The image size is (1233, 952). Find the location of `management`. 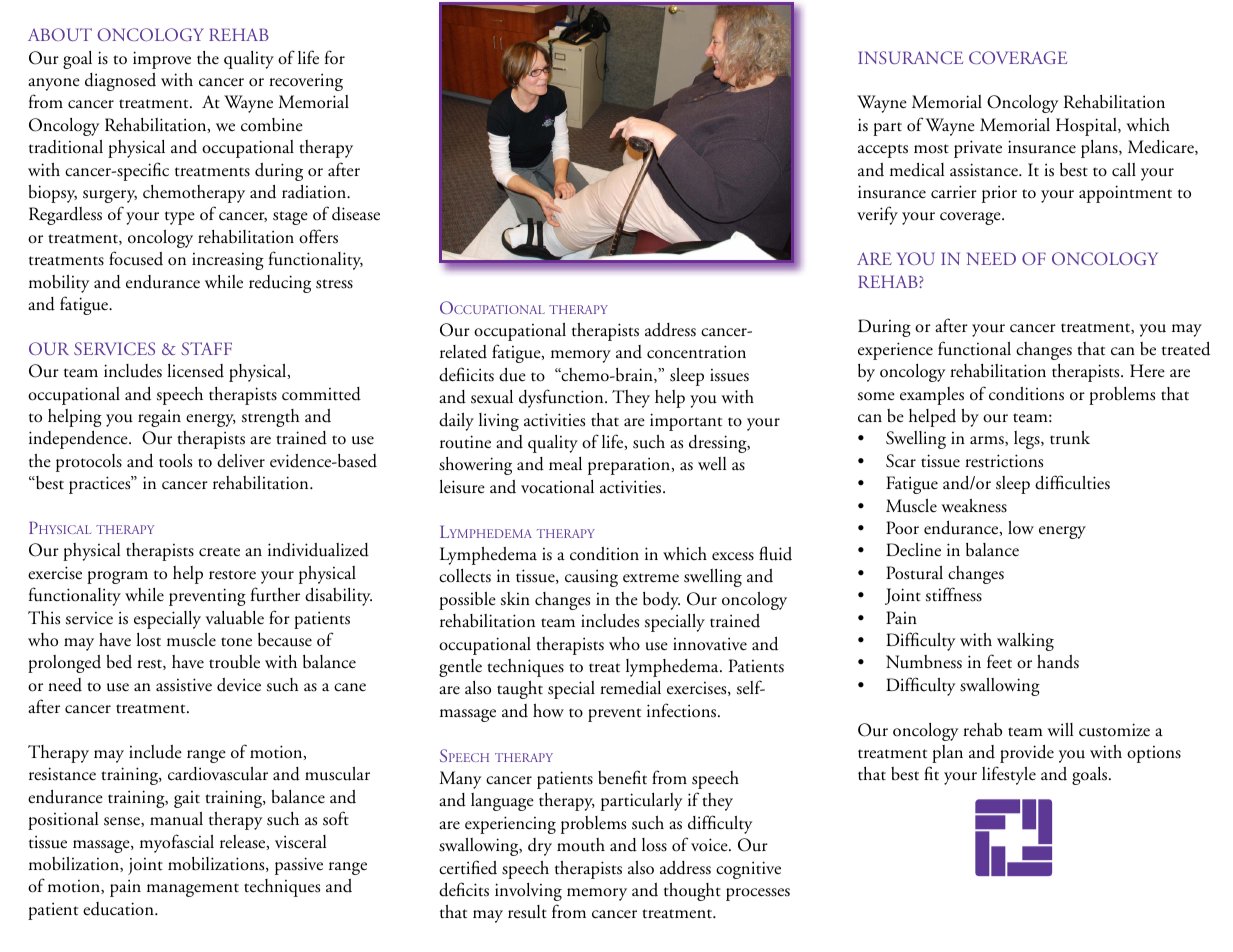

management is located at coordinates (193, 890).
